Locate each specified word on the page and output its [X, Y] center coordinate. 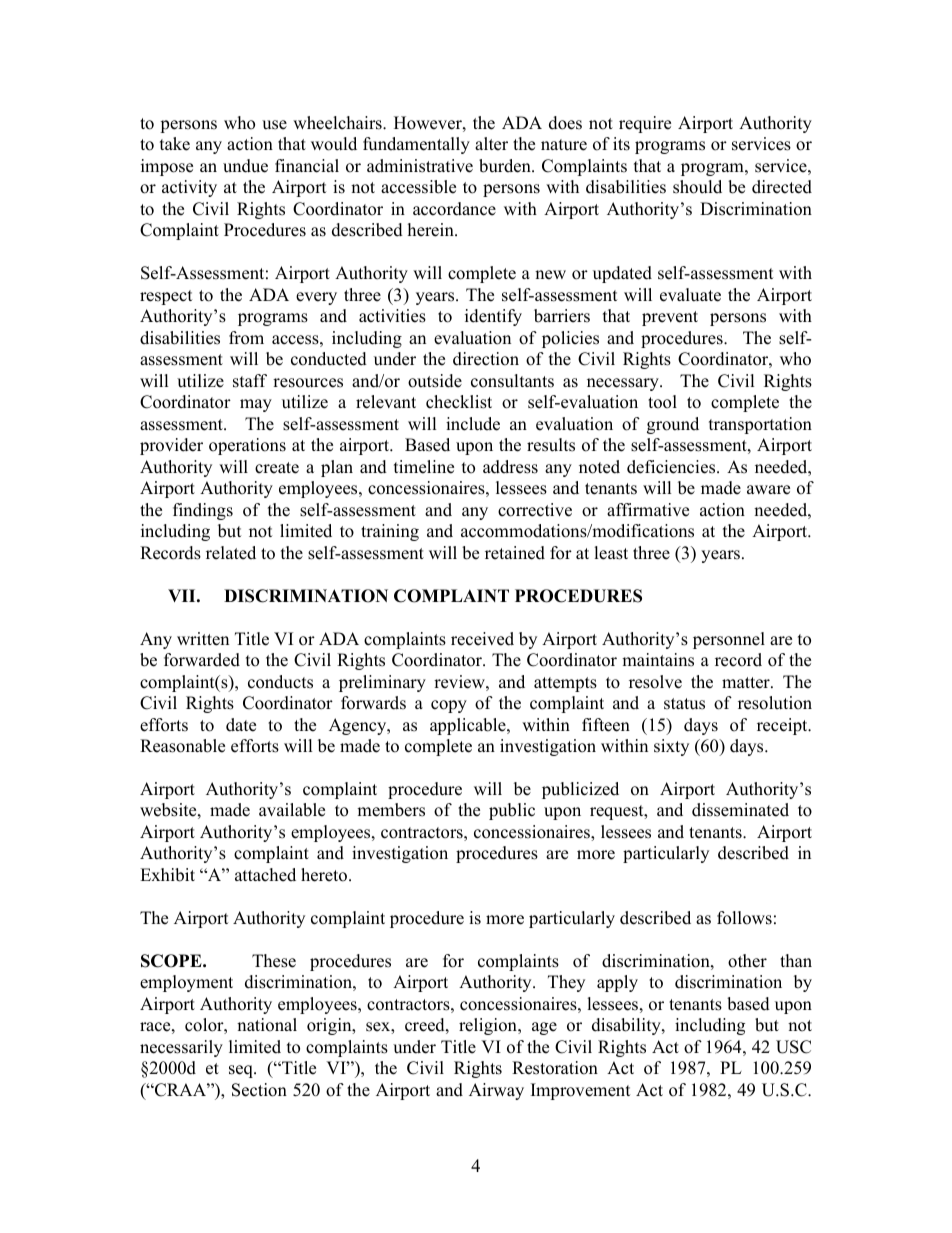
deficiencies [672, 467]
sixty [671, 747]
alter [491, 144]
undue [245, 166]
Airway [496, 1091]
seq [242, 1071]
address [510, 467]
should [697, 187]
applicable [469, 726]
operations [247, 446]
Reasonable [182, 746]
